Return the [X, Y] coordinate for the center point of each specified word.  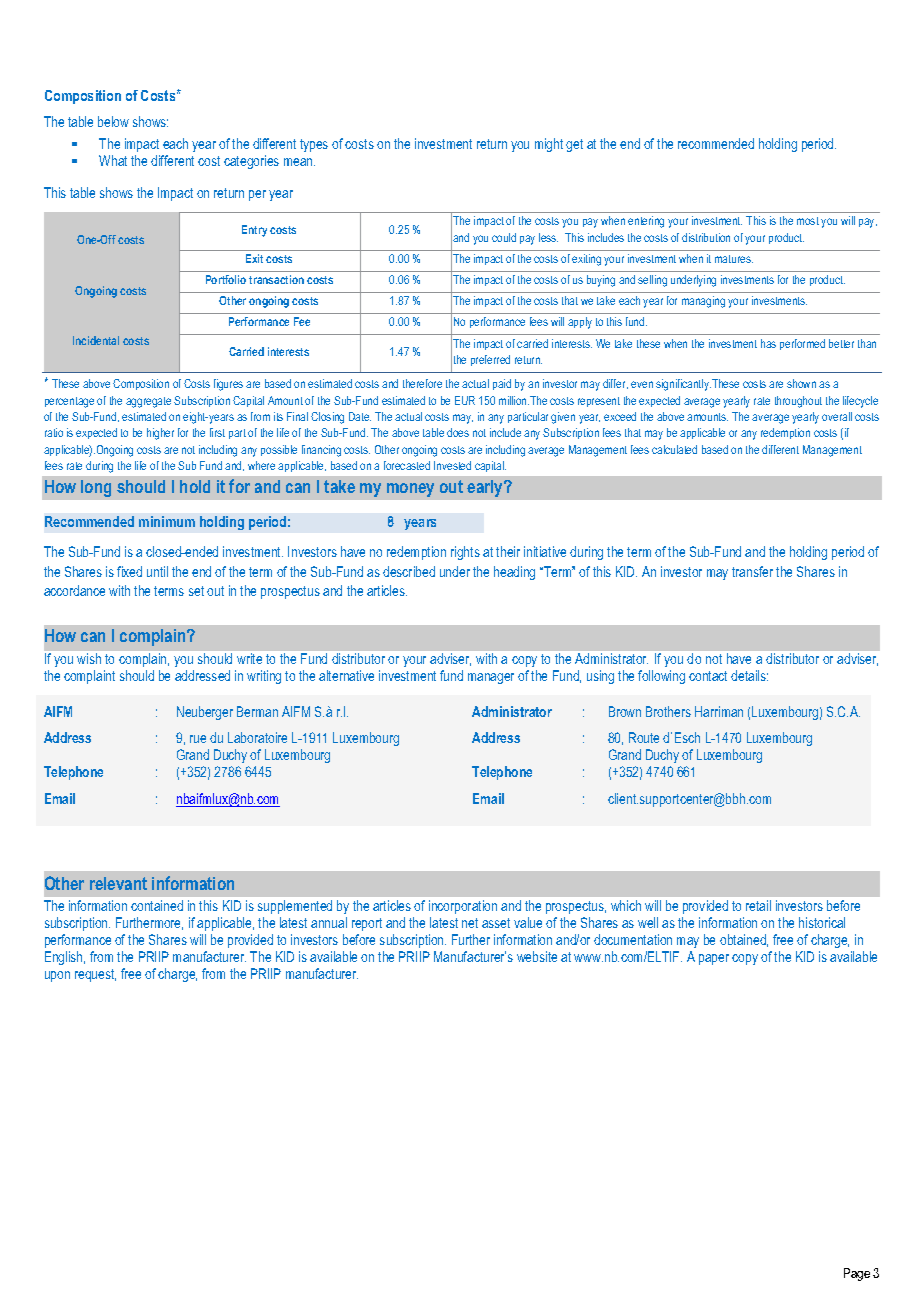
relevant [118, 883]
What [113, 160]
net [470, 923]
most [808, 221]
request [95, 975]
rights [465, 553]
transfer [752, 571]
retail [758, 905]
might [549, 145]
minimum [167, 521]
